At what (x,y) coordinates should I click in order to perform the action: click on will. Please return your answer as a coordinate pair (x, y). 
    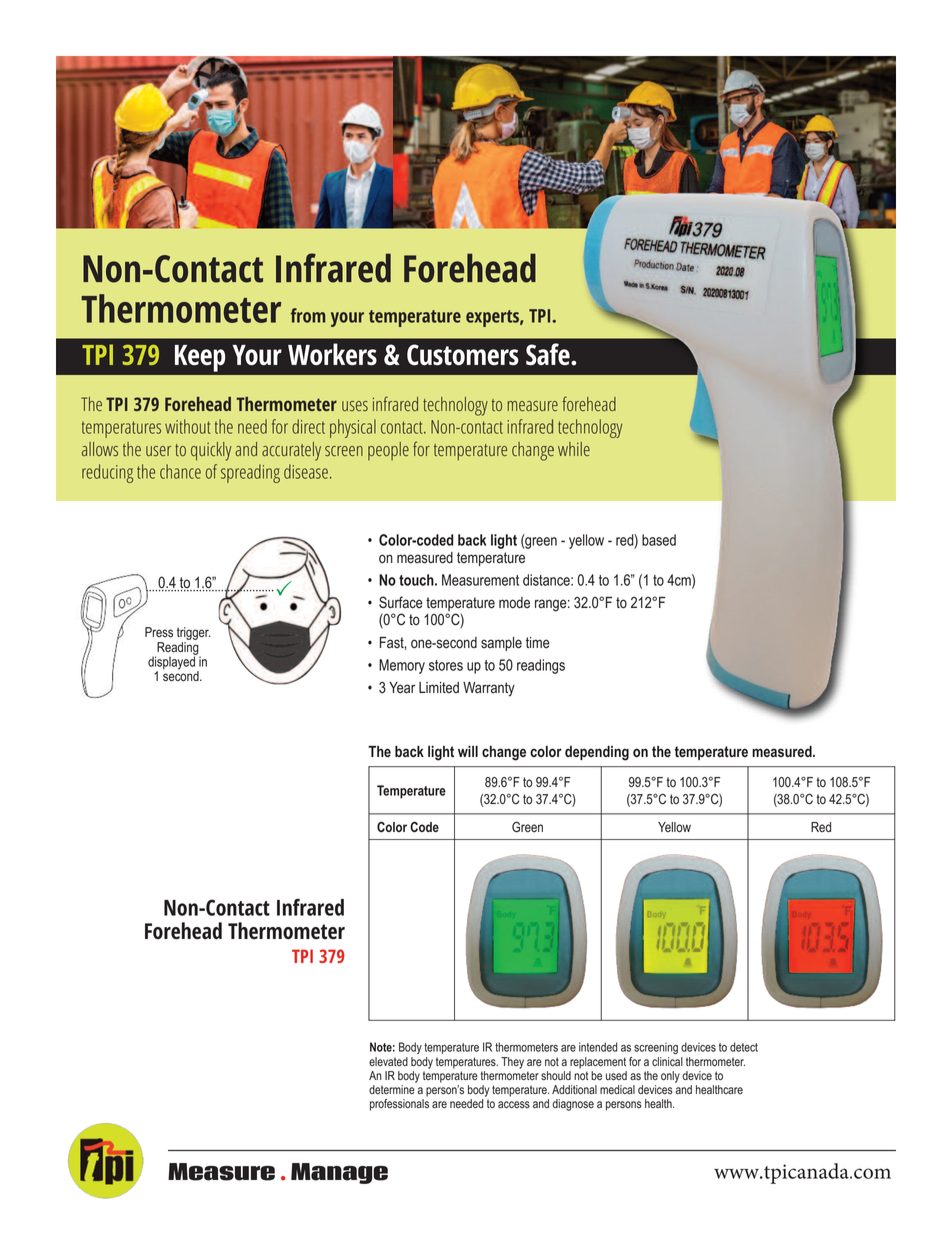
    Looking at the image, I should click on (468, 751).
